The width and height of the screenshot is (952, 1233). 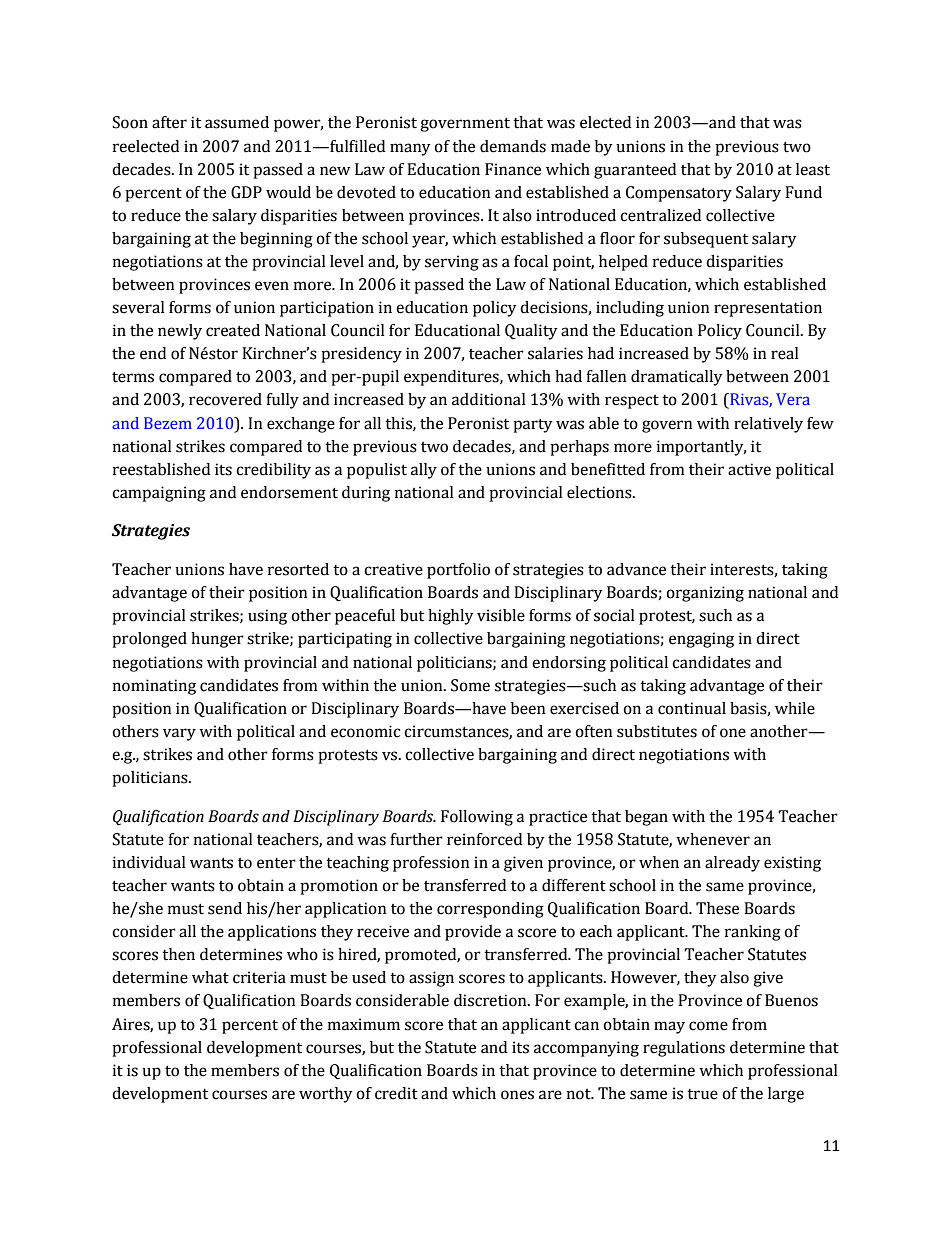 I want to click on assumed, so click(x=237, y=122).
